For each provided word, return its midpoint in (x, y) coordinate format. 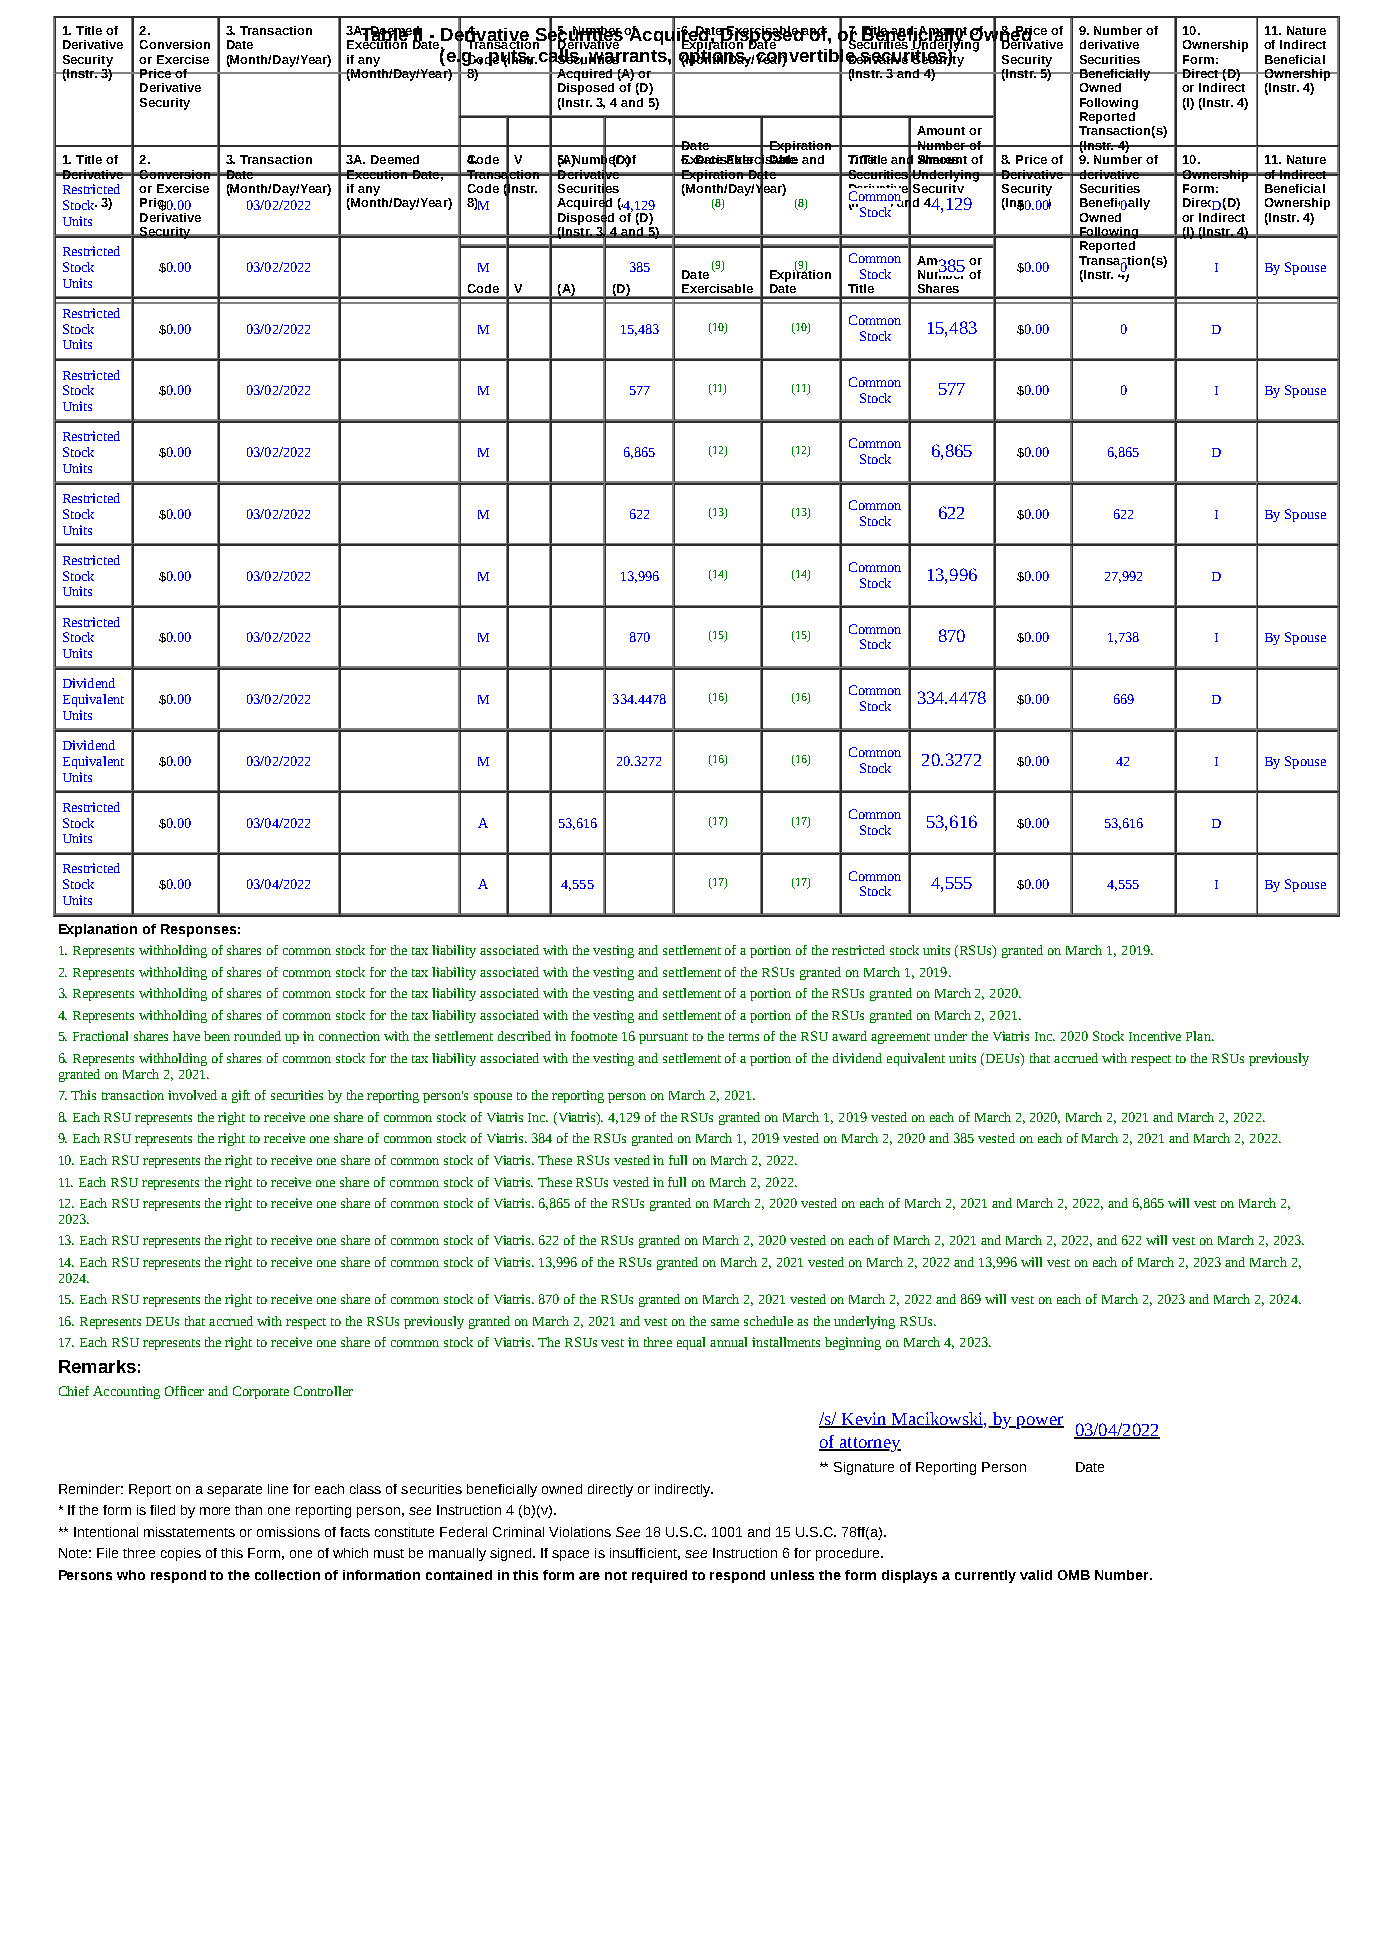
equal (691, 1343)
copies (181, 1554)
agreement (900, 1038)
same (725, 1322)
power (1039, 1422)
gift (241, 1096)
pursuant (663, 1038)
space (570, 1555)
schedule (768, 1321)
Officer (184, 1391)
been (217, 1036)
